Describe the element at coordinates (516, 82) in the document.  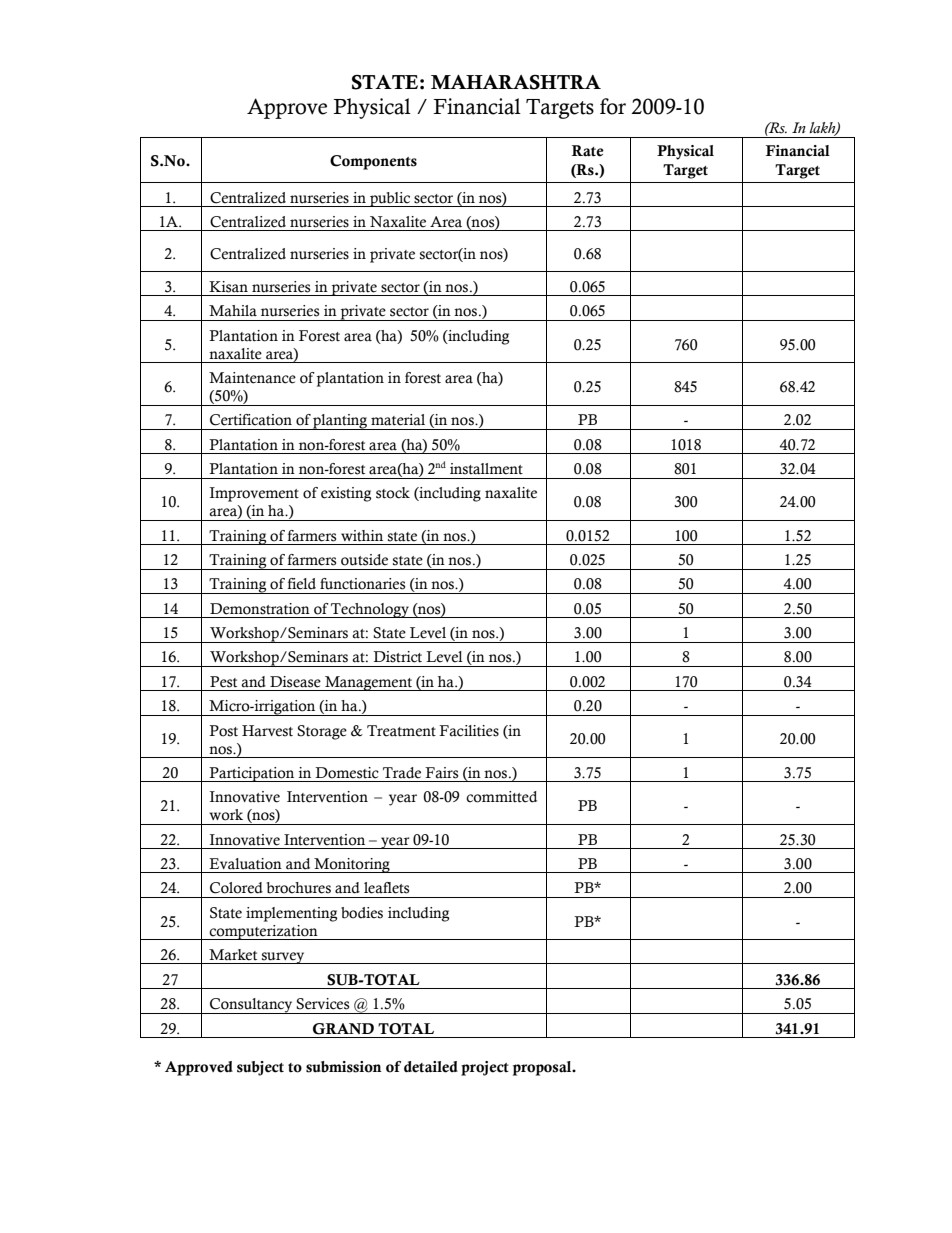
I see `MAHARASHTRA` at that location.
